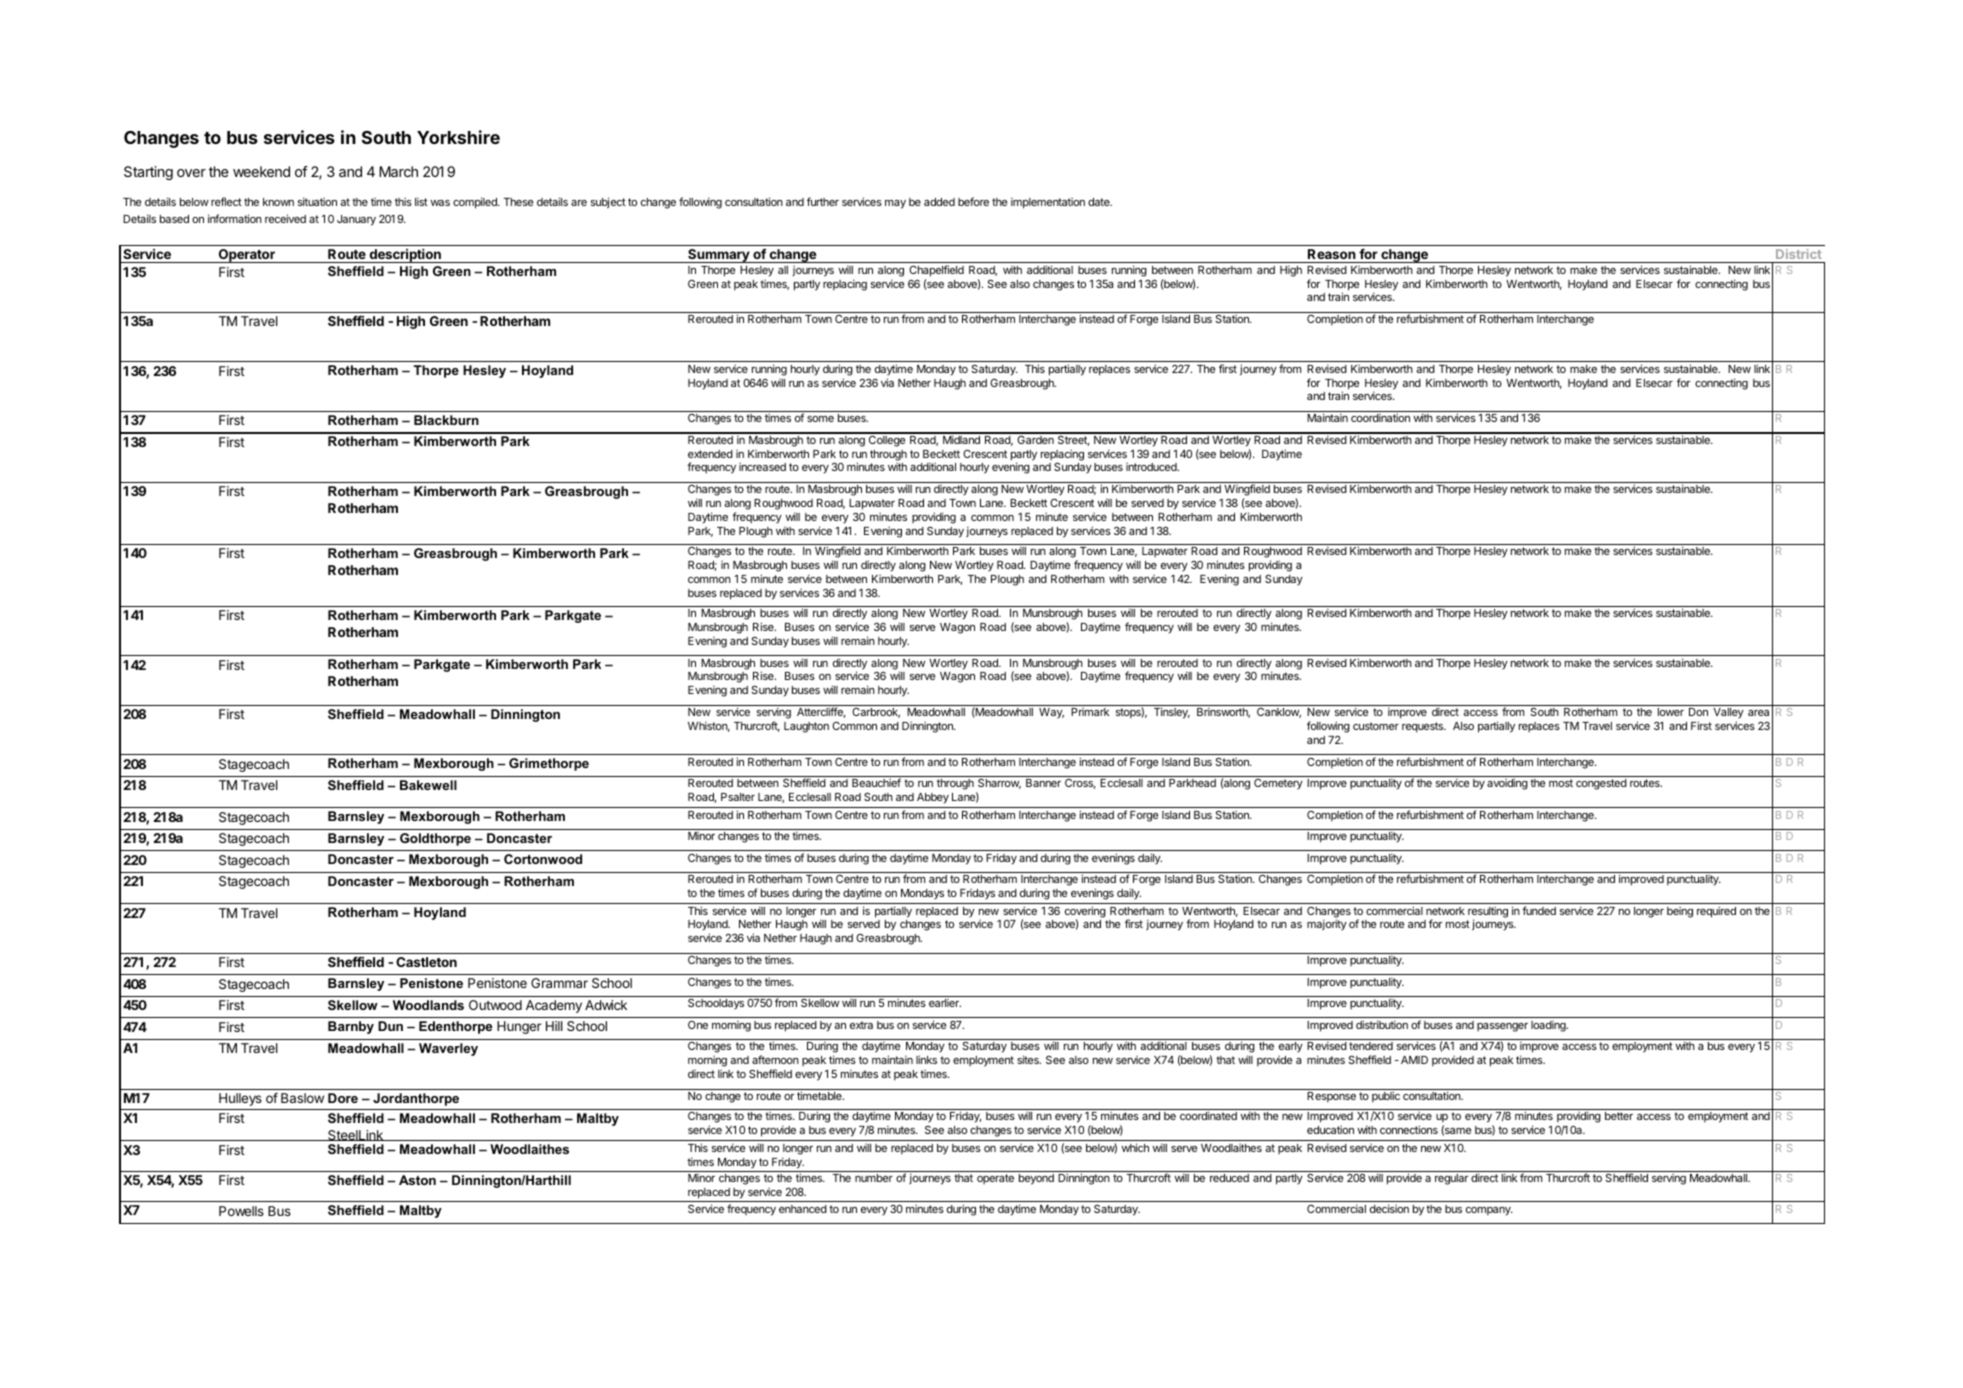  Describe the element at coordinates (1048, 203) in the page. I see `implementation` at that location.
